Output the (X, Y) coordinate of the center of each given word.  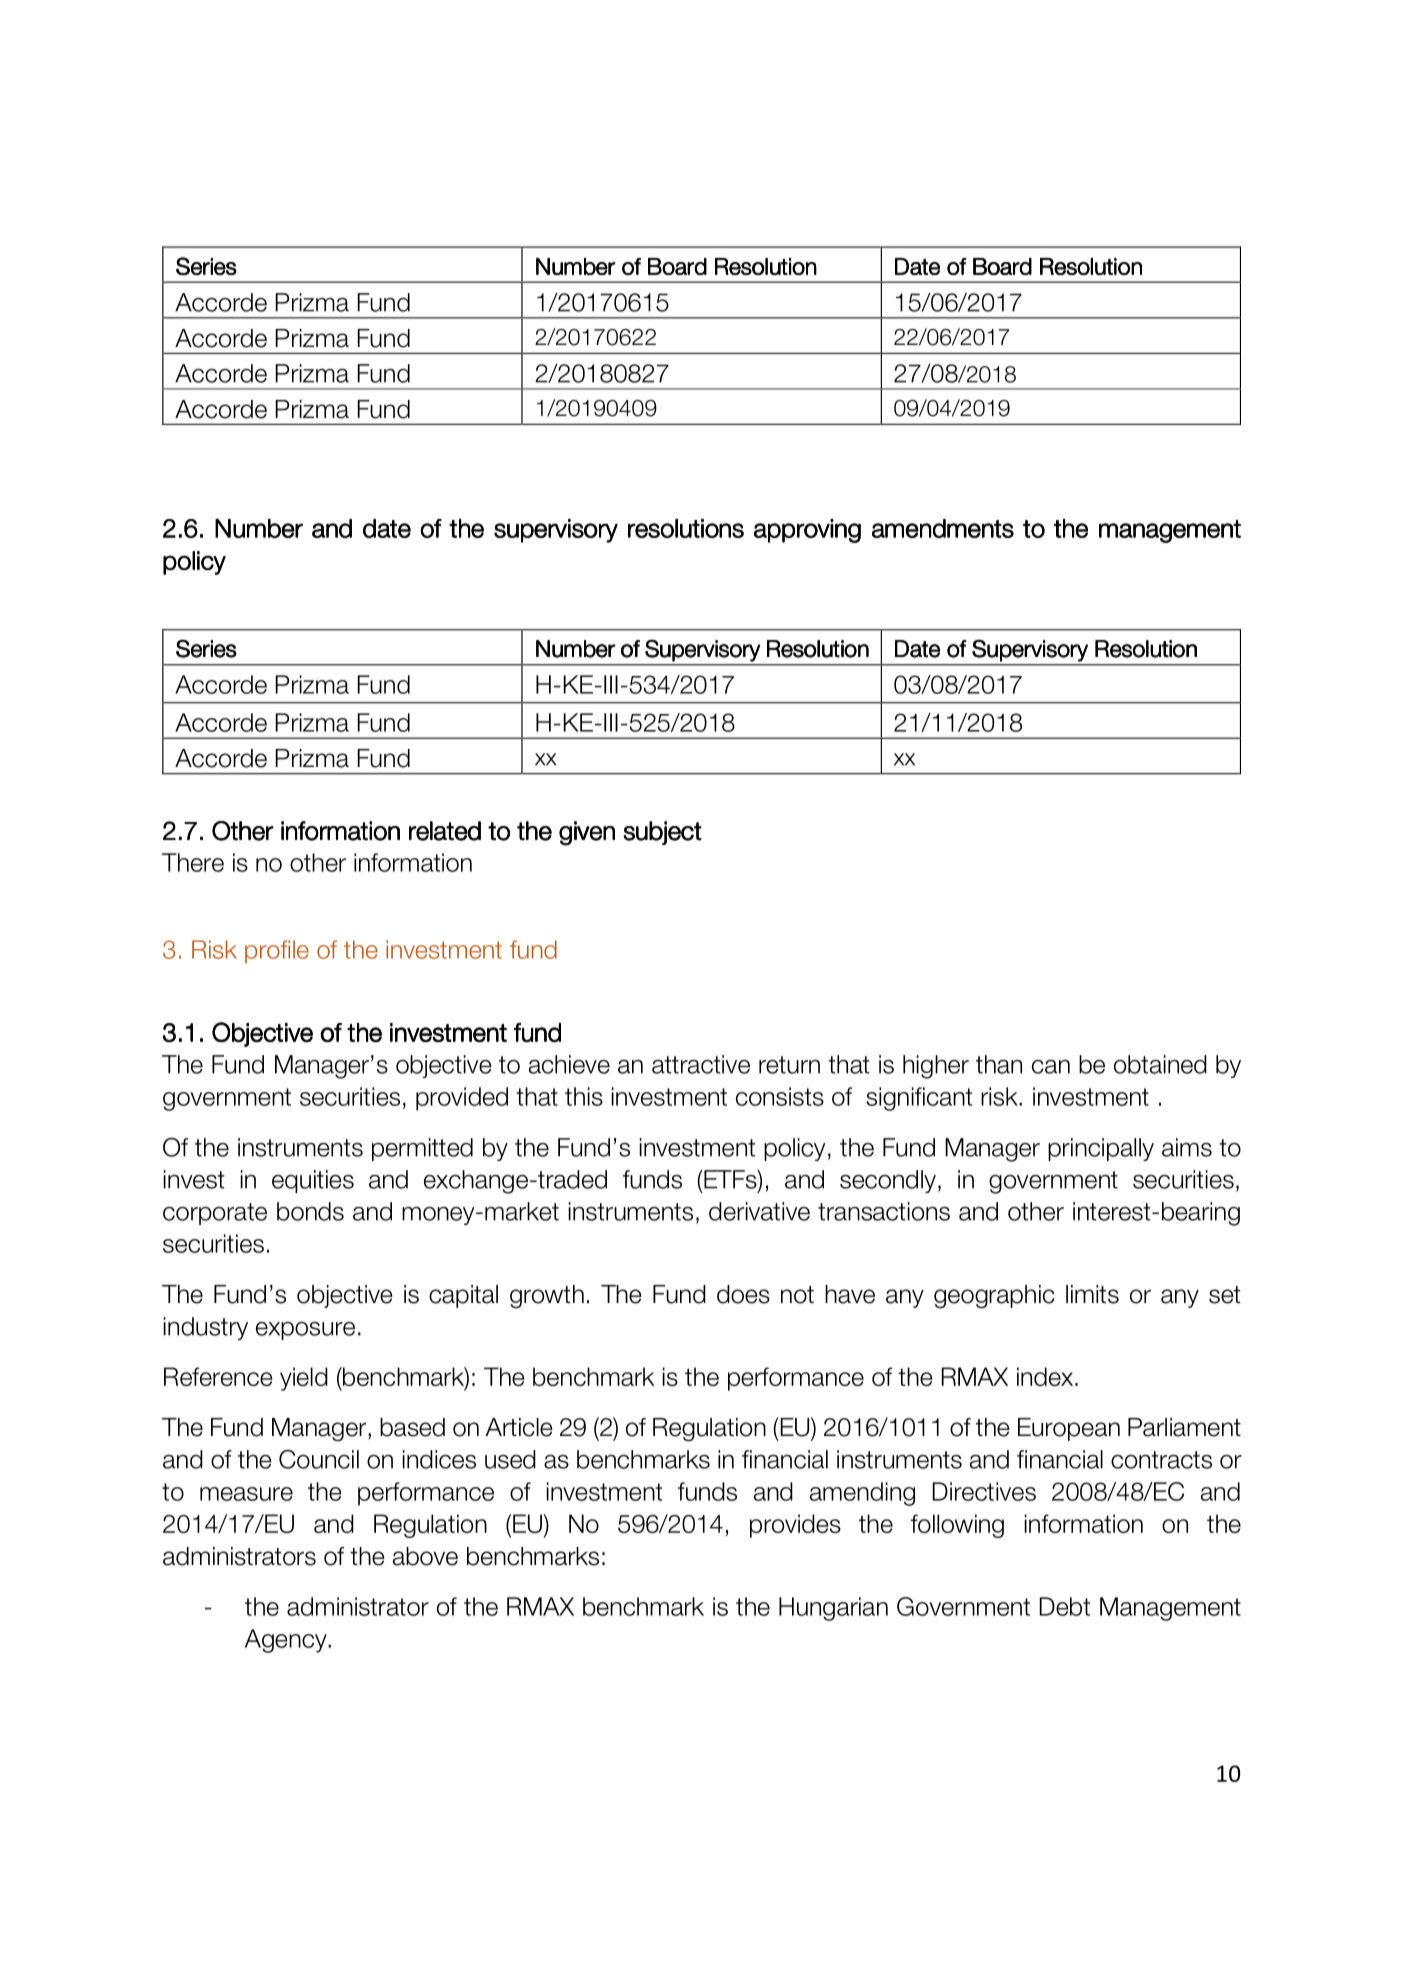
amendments (943, 528)
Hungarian (833, 1609)
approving (807, 531)
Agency (287, 1641)
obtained (1160, 1064)
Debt (1064, 1606)
